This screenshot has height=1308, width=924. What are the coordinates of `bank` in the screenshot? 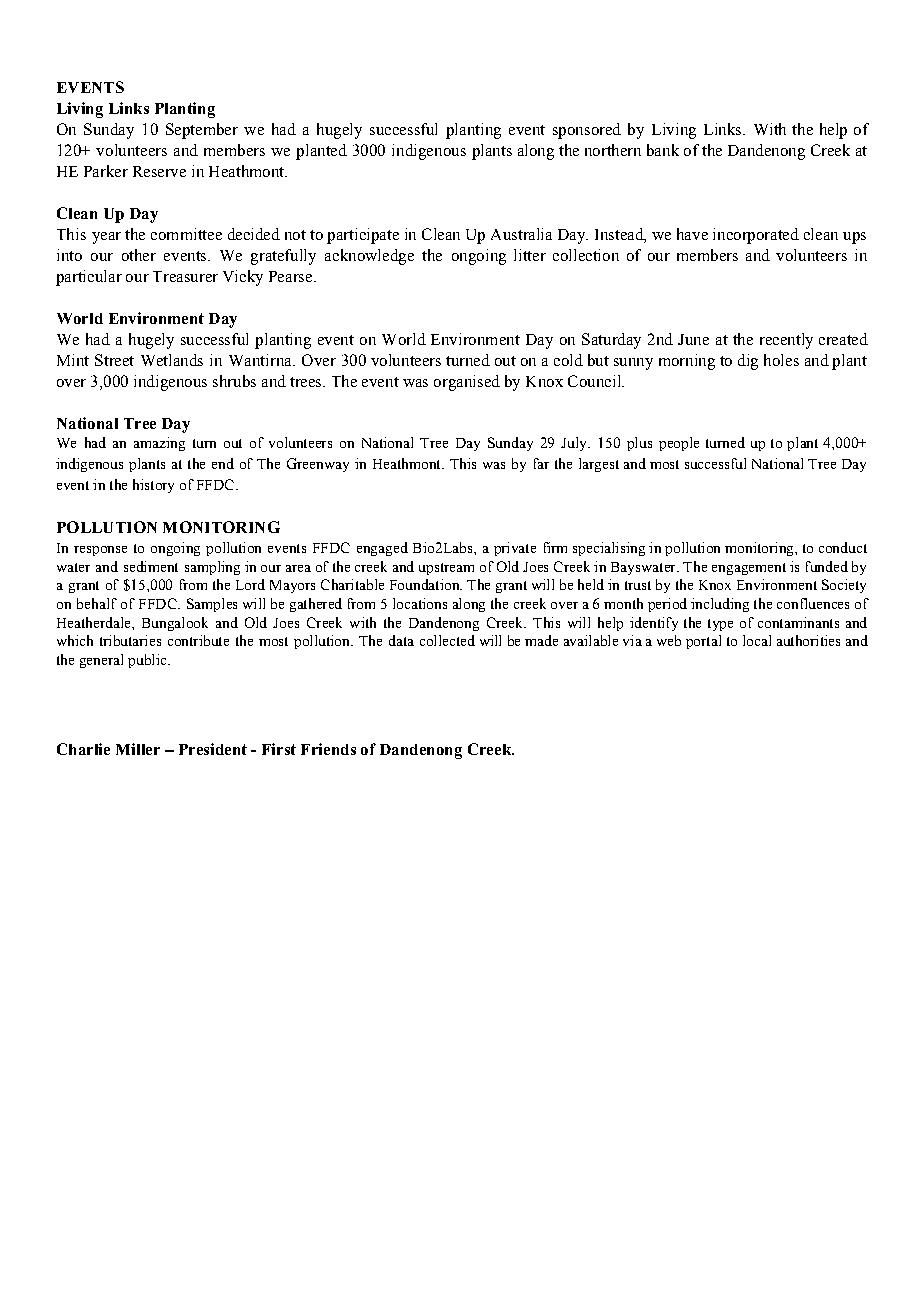 It's located at (663, 150).
